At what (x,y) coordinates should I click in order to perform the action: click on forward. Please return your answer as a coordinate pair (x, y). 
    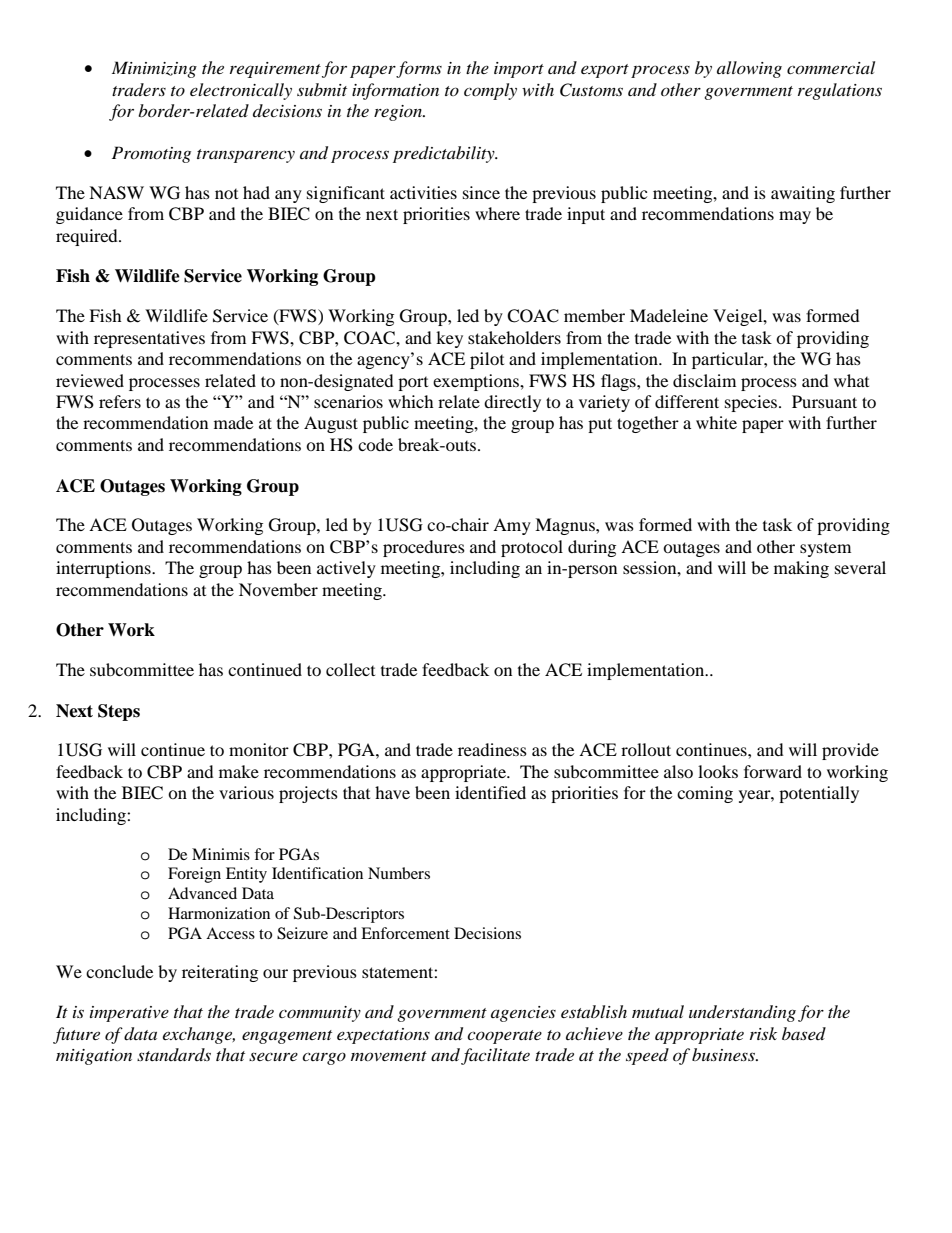
    Looking at the image, I should click on (773, 771).
